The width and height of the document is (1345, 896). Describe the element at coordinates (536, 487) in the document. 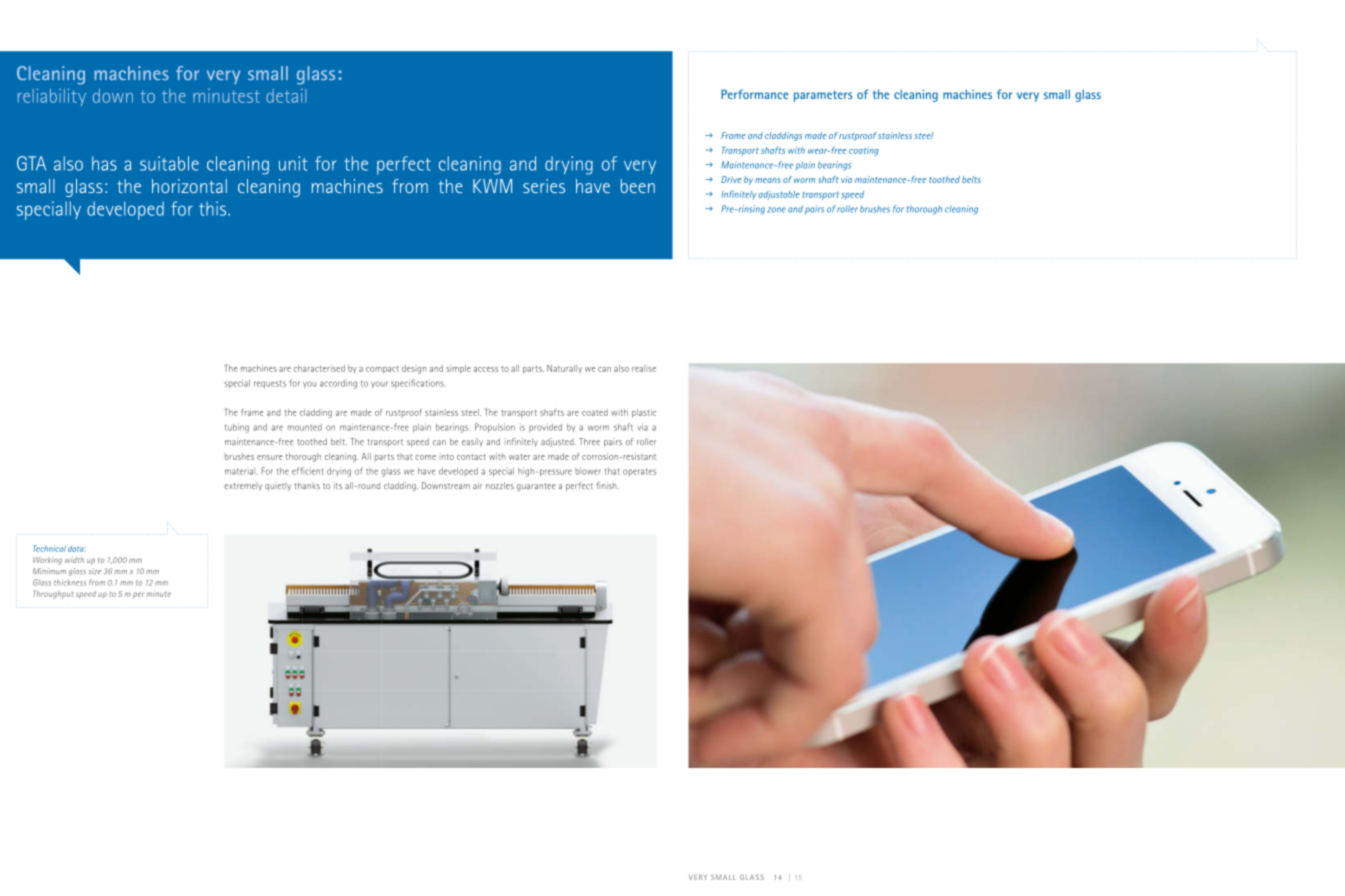

I see `guarantee` at that location.
